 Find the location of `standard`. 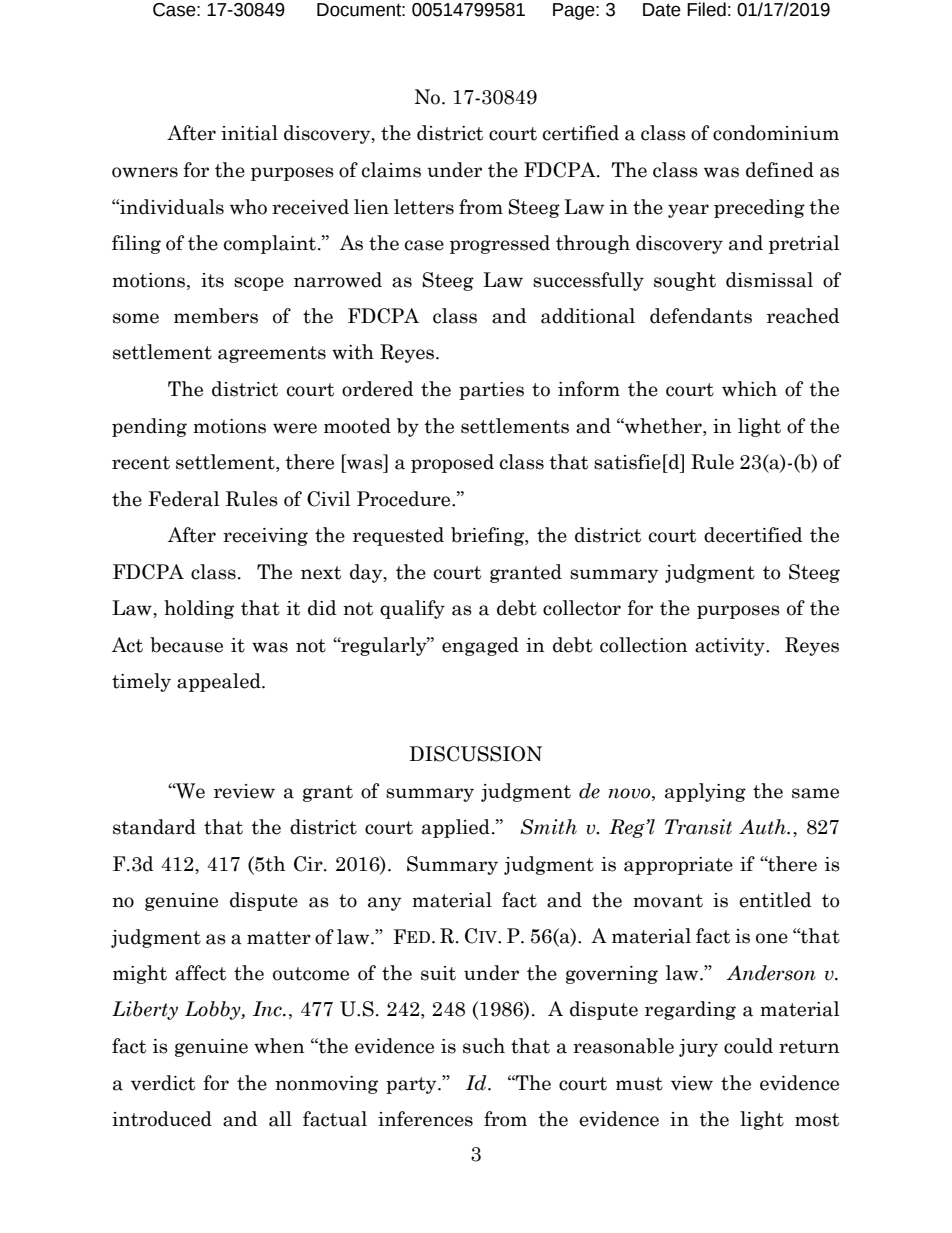

standard is located at coordinates (154, 827).
